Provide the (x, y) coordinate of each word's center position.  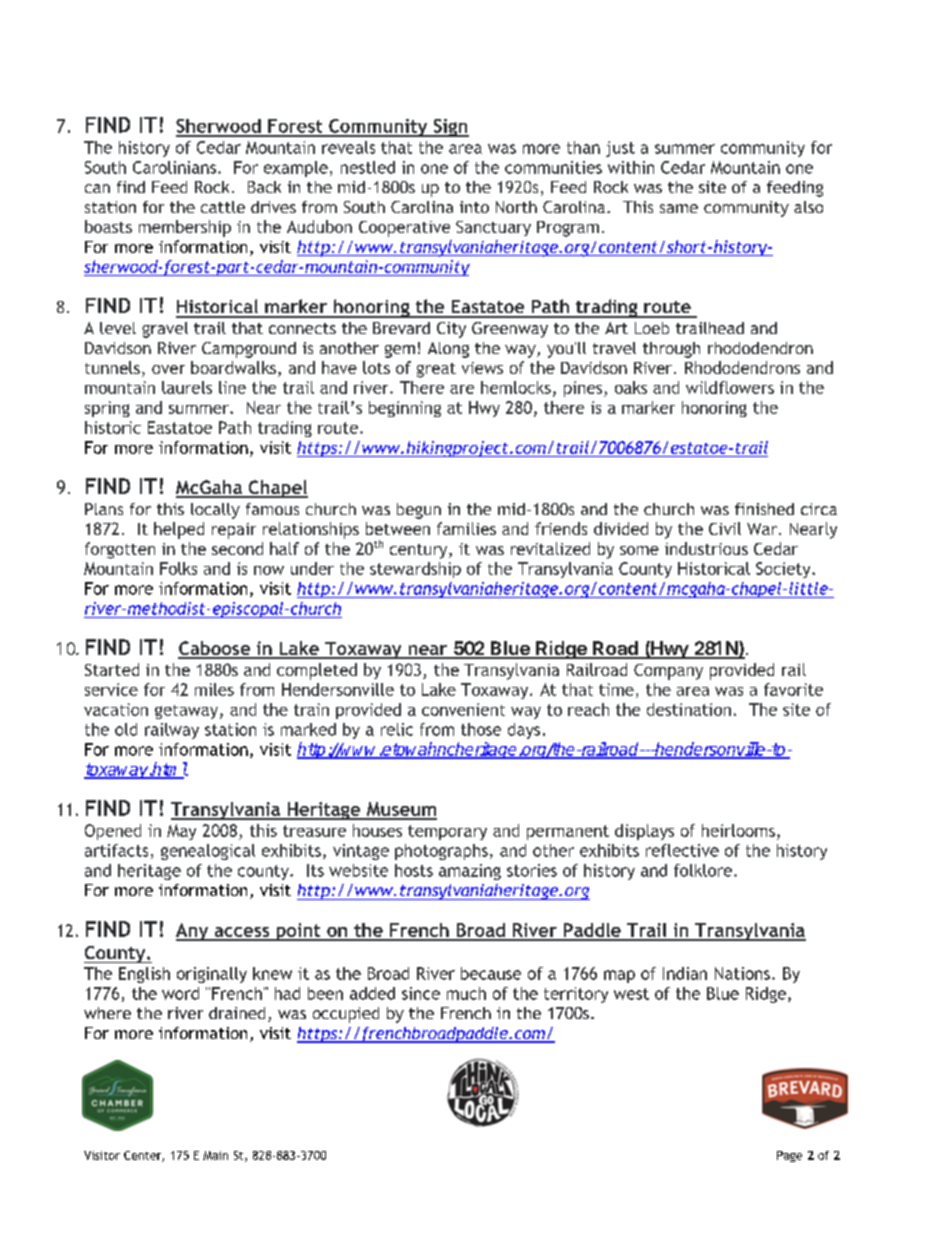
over (168, 369)
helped (179, 530)
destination (689, 709)
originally (212, 975)
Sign (450, 128)
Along (448, 350)
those (481, 729)
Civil (725, 528)
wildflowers (730, 387)
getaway (188, 712)
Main (215, 1155)
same (679, 208)
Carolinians (176, 167)
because (491, 973)
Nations (742, 973)
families (466, 528)
